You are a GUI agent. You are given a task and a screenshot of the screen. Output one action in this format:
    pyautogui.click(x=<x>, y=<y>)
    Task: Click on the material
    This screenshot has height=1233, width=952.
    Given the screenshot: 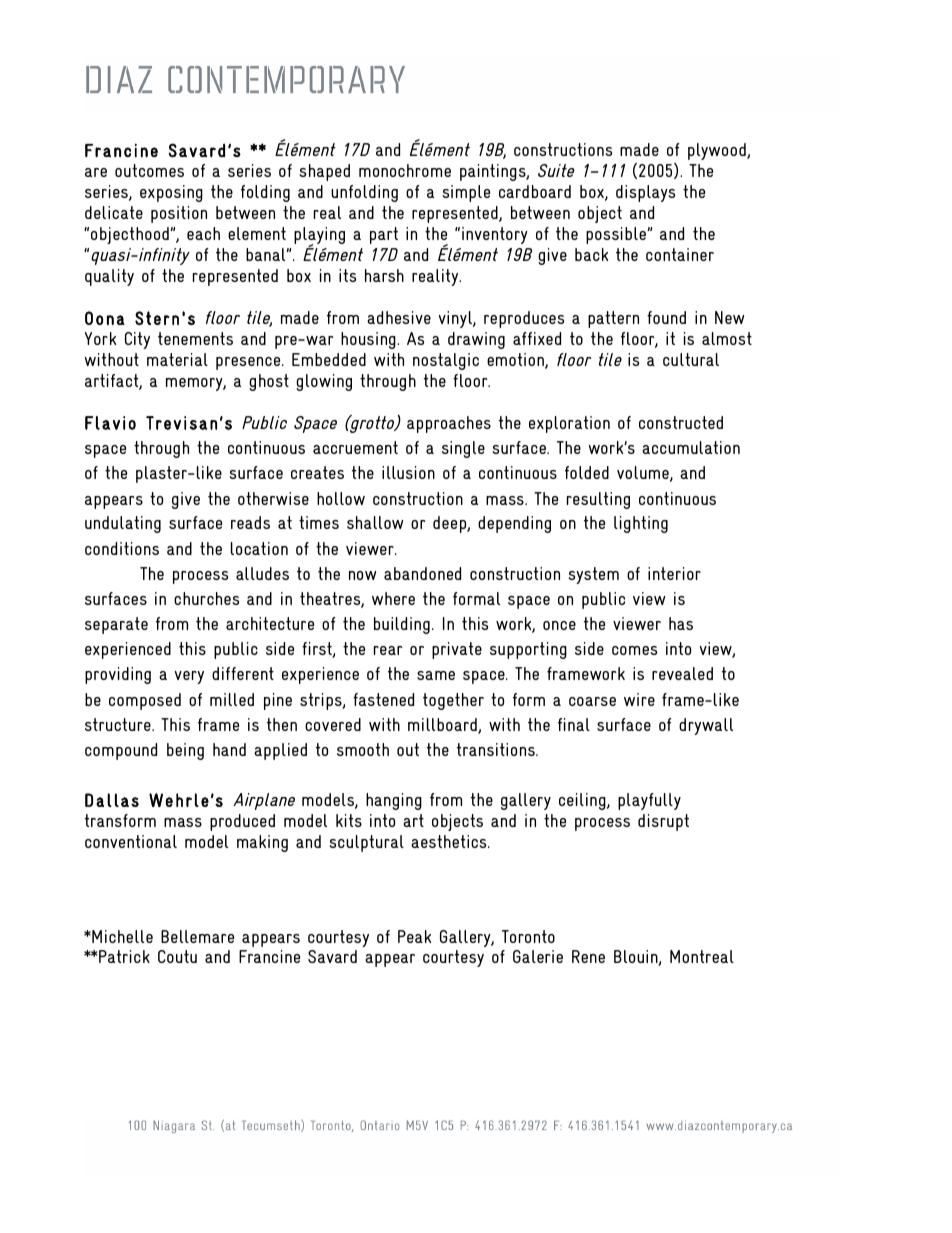 What is the action you would take?
    pyautogui.click(x=177, y=359)
